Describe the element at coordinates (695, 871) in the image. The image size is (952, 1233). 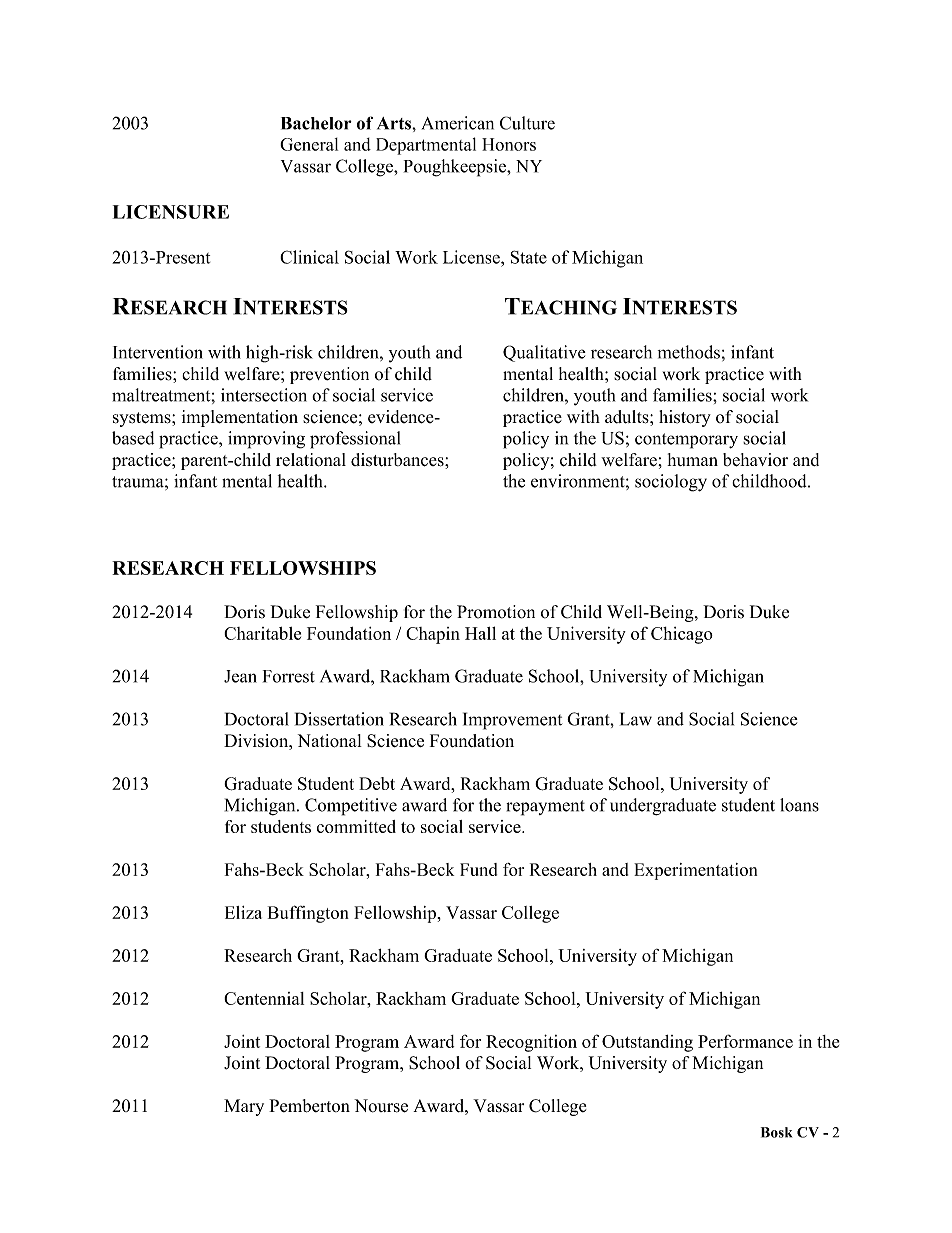
I see `Experimentation` at that location.
